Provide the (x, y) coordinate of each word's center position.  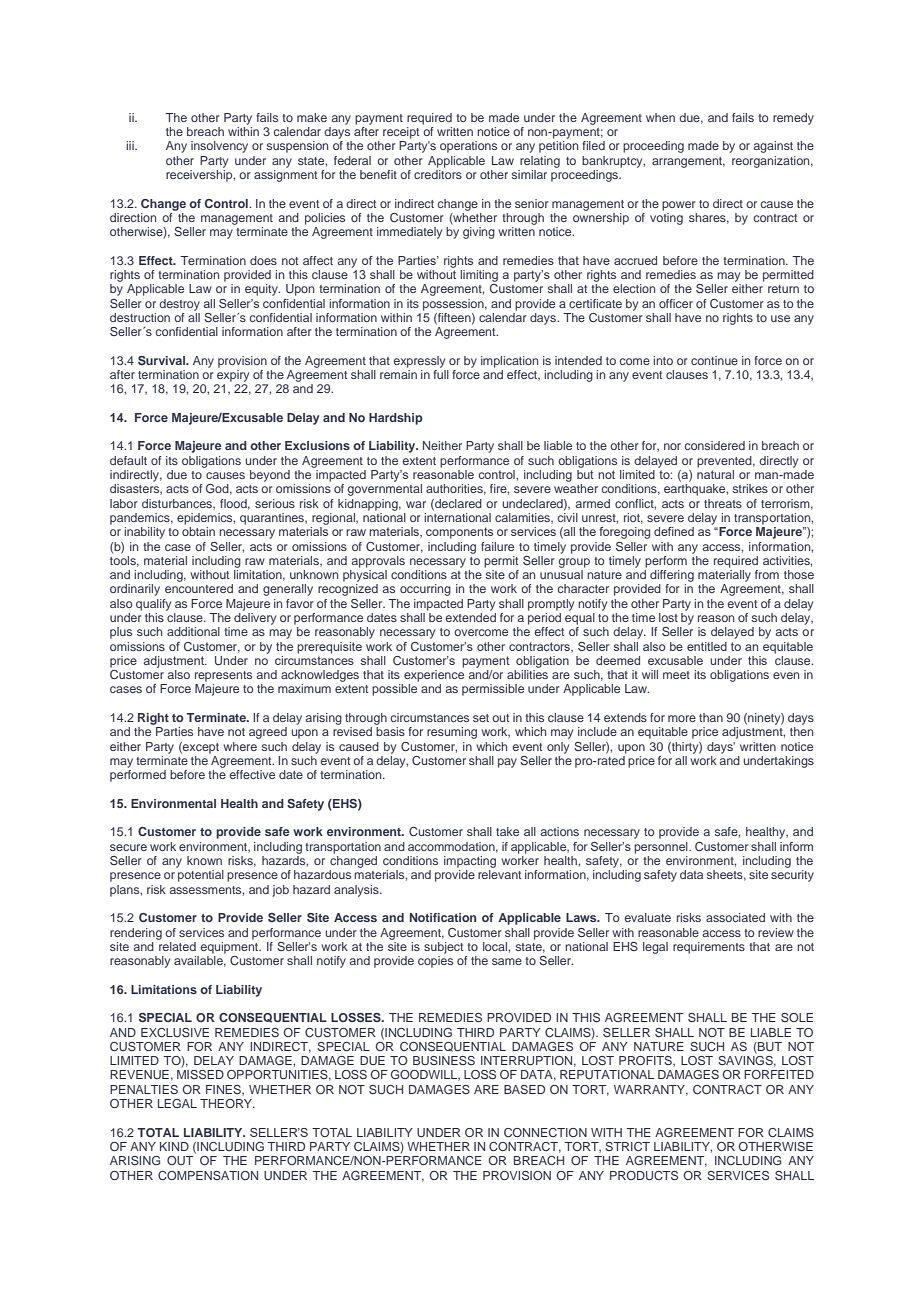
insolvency (219, 147)
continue (714, 360)
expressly (419, 362)
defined (674, 531)
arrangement (688, 162)
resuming (452, 733)
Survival (163, 360)
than (711, 717)
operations (468, 147)
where (240, 746)
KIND (174, 1146)
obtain (198, 531)
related (176, 945)
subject (443, 948)
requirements (709, 948)
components (459, 533)
